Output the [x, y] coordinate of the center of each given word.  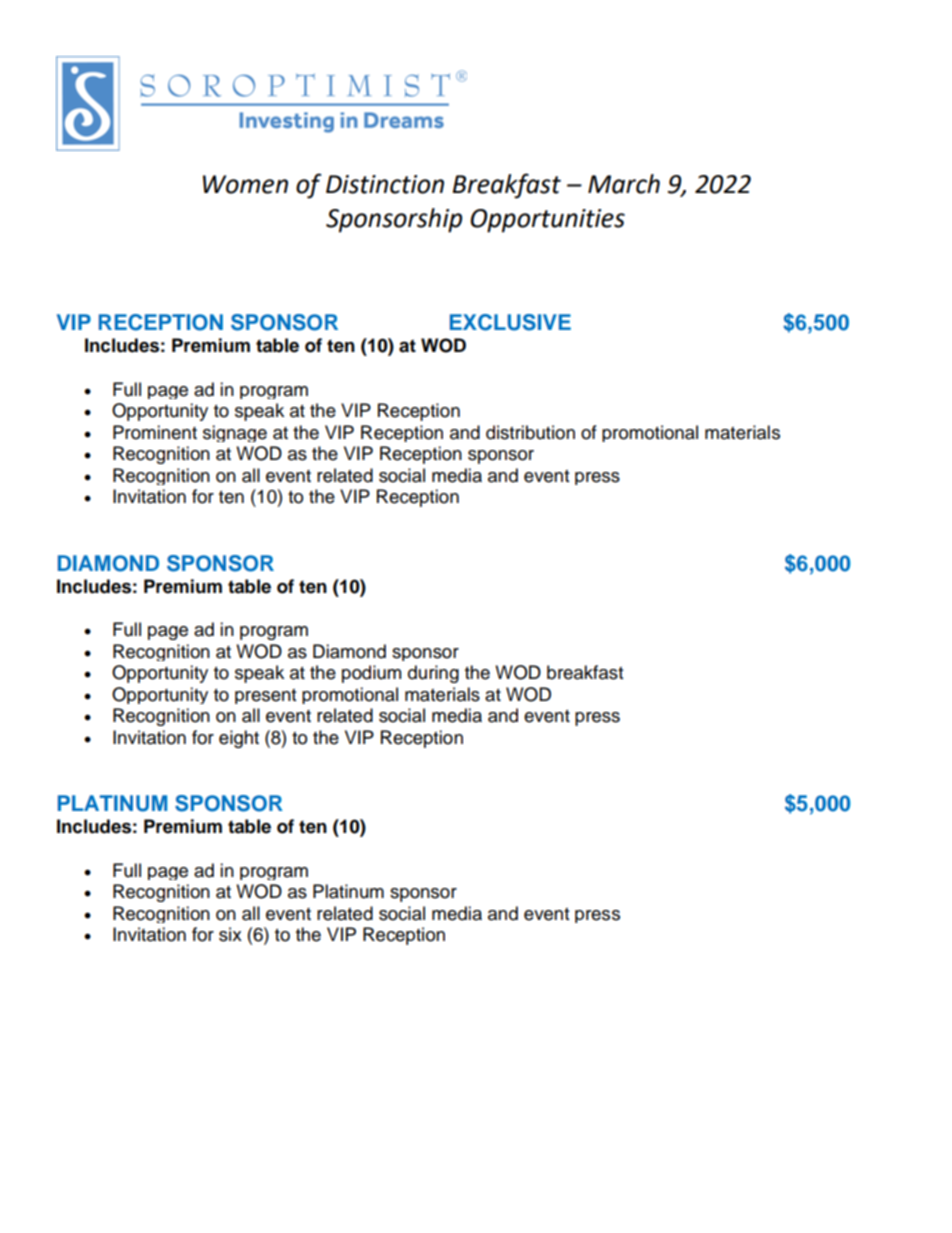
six [230, 934]
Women [245, 184]
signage [235, 433]
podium [371, 674]
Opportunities [547, 221]
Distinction [385, 184]
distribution [530, 432]
